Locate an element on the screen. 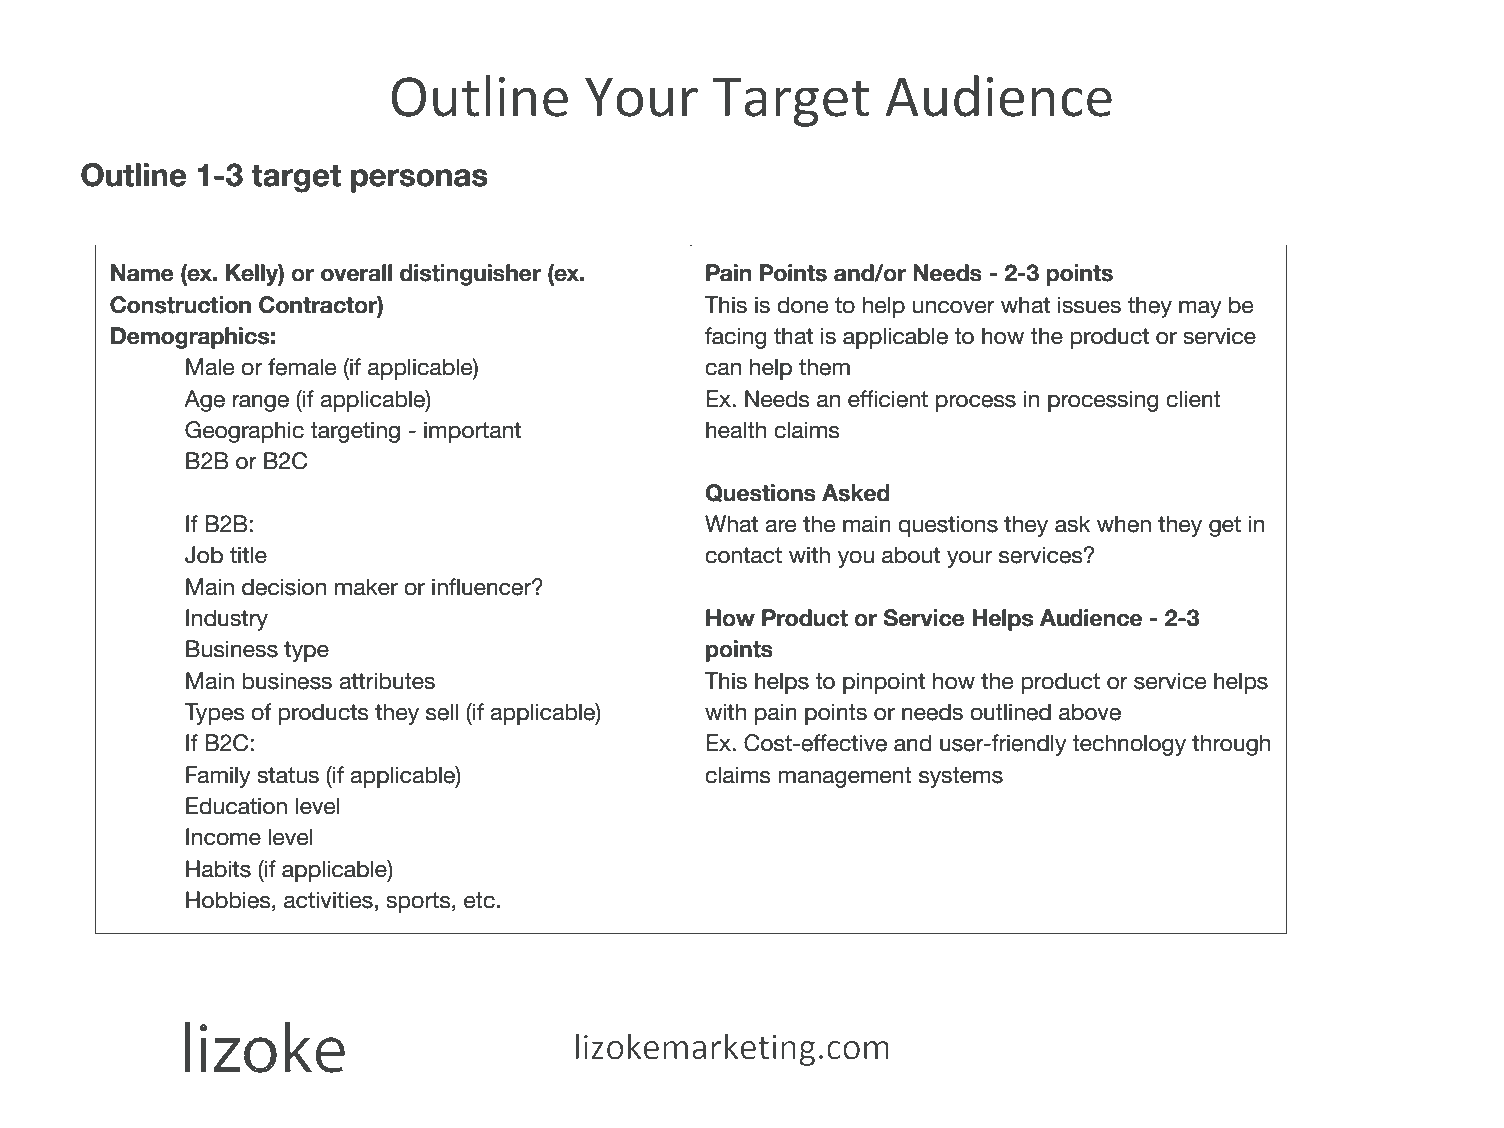 Image resolution: width=1504 pixels, height=1128 pixels. etc is located at coordinates (479, 900).
